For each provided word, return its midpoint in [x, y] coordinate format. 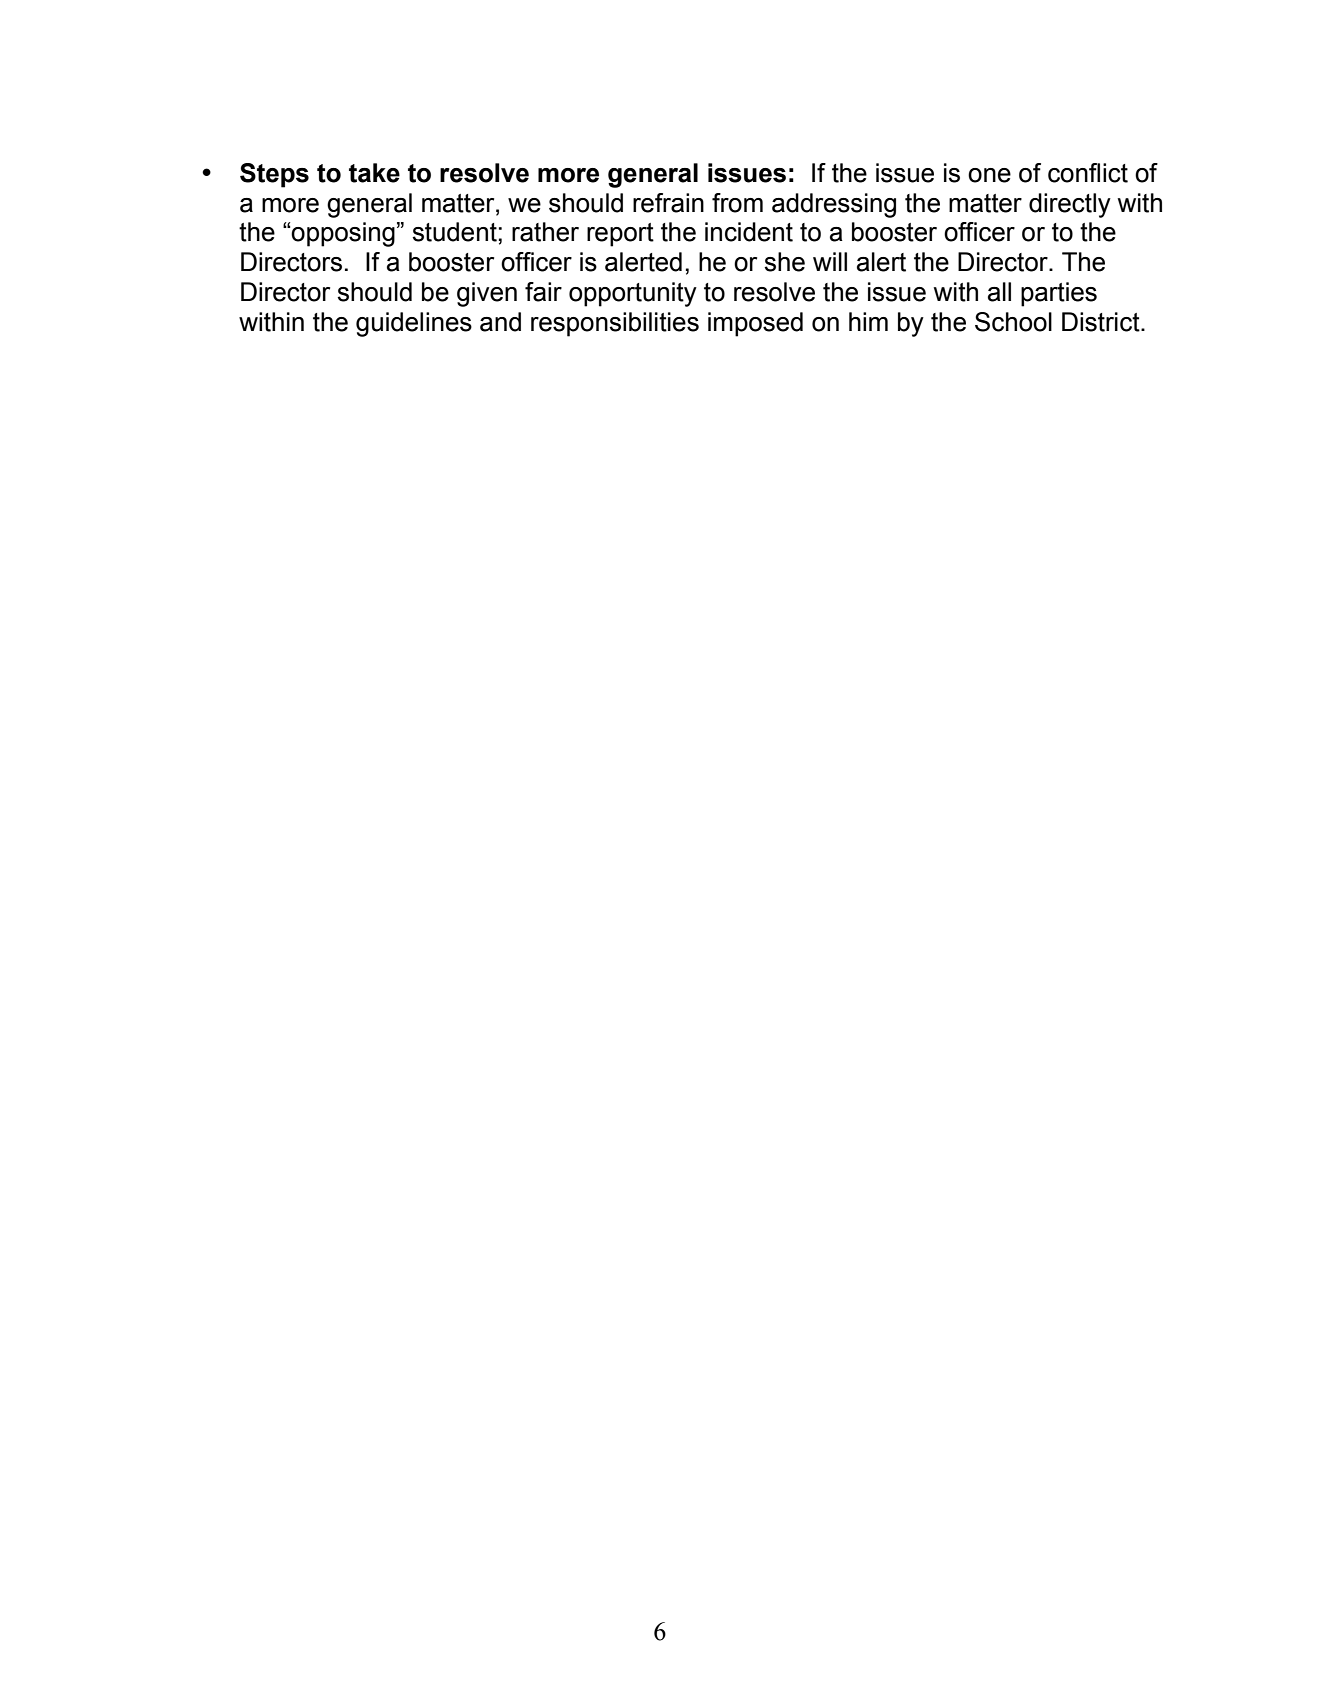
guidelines [414, 324]
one [989, 175]
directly [1070, 205]
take [374, 173]
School [1013, 322]
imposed [755, 324]
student [454, 232]
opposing [342, 234]
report [620, 235]
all [999, 292]
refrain [668, 203]
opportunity [633, 294]
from [737, 203]
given [487, 294]
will [830, 261]
